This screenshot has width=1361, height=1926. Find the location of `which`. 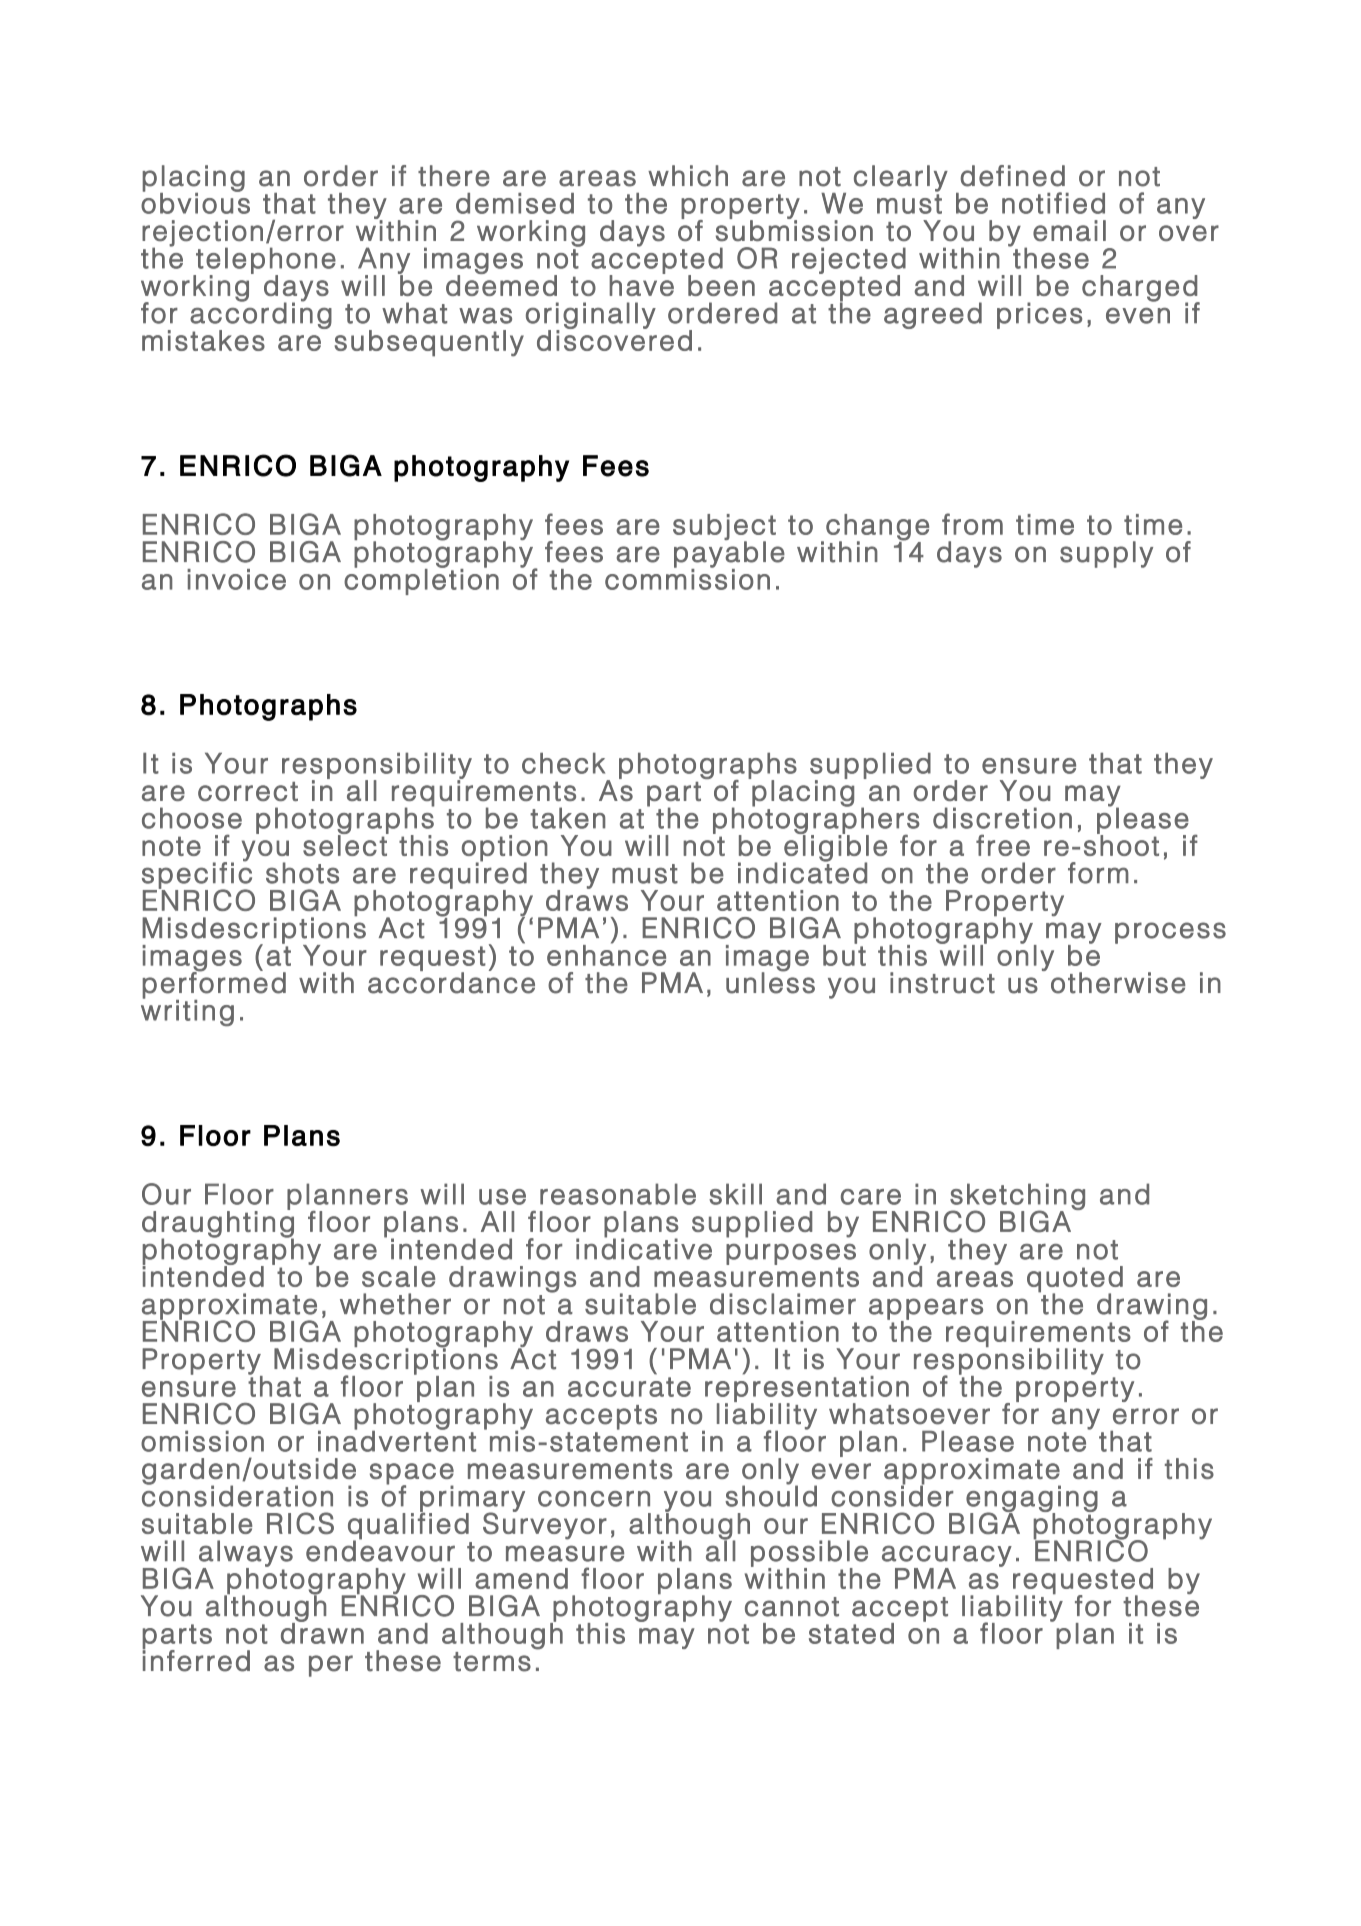

which is located at coordinates (688, 176).
